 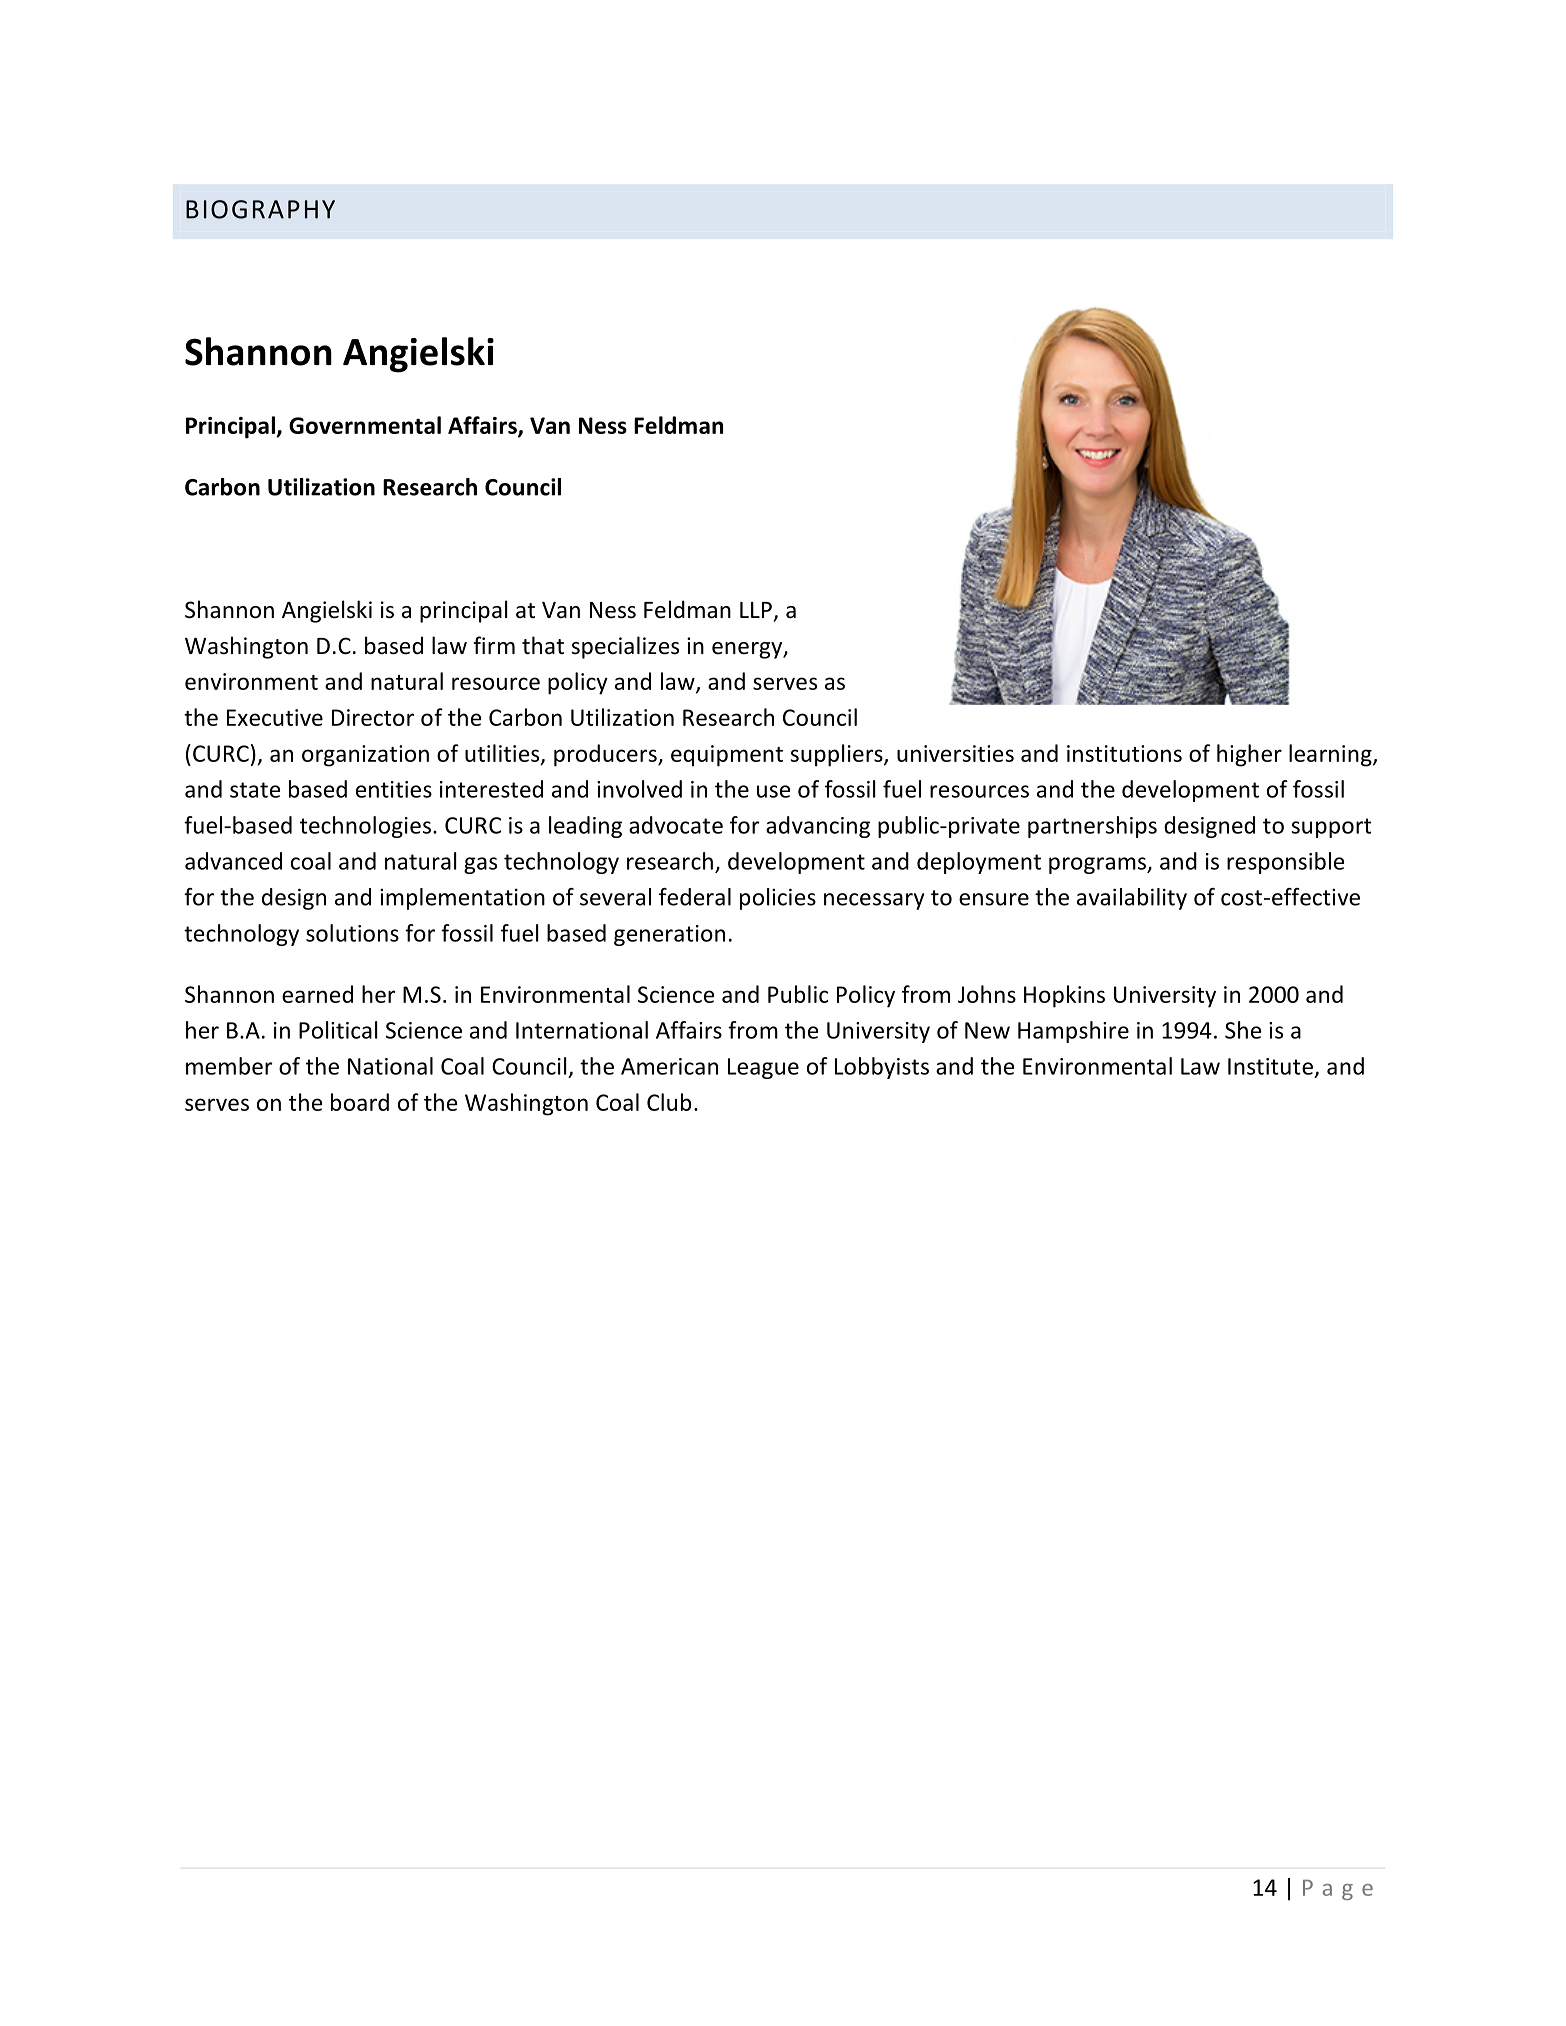 What do you see at coordinates (763, 1068) in the screenshot?
I see `League` at bounding box center [763, 1068].
